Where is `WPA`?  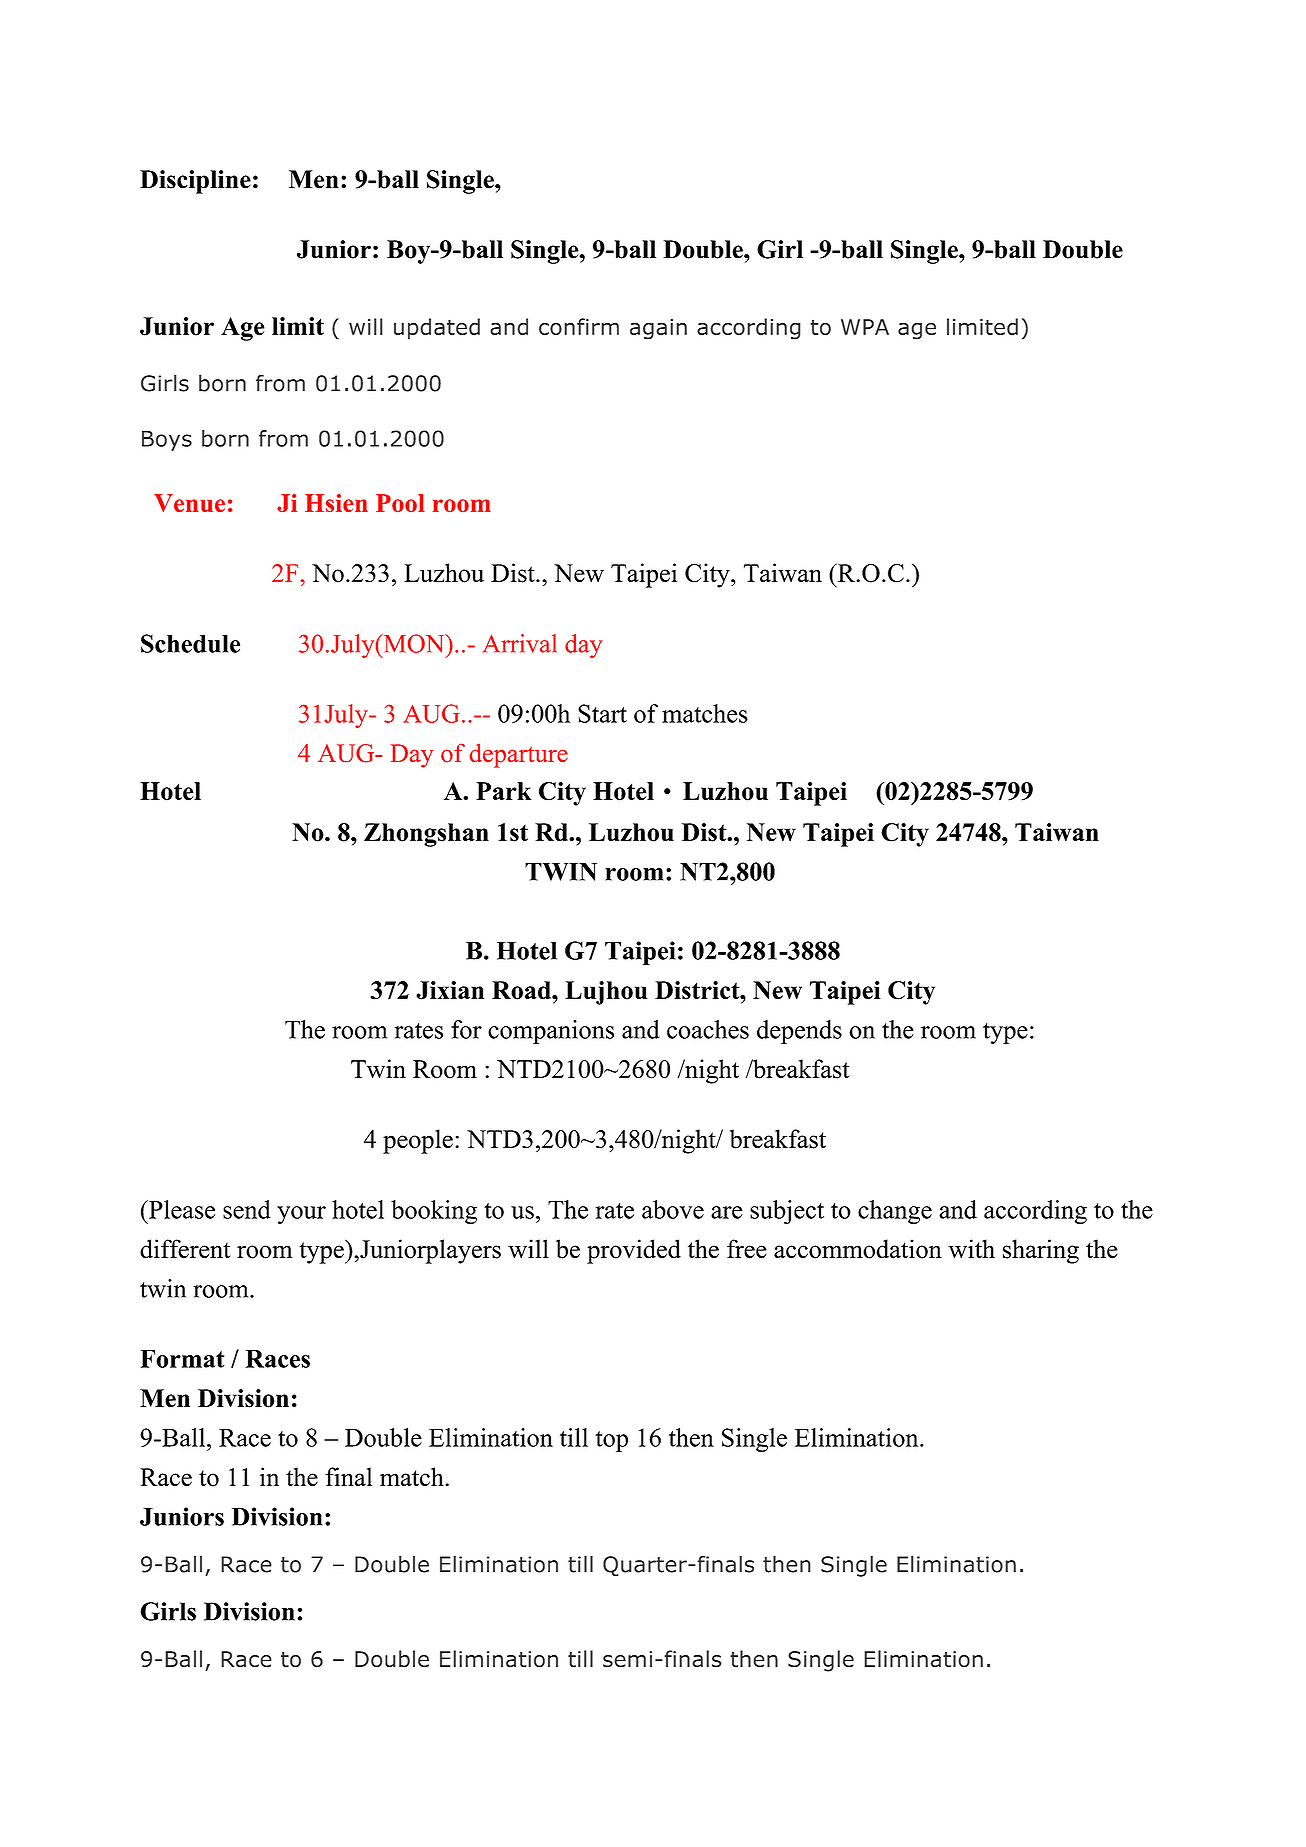 WPA is located at coordinates (865, 327).
